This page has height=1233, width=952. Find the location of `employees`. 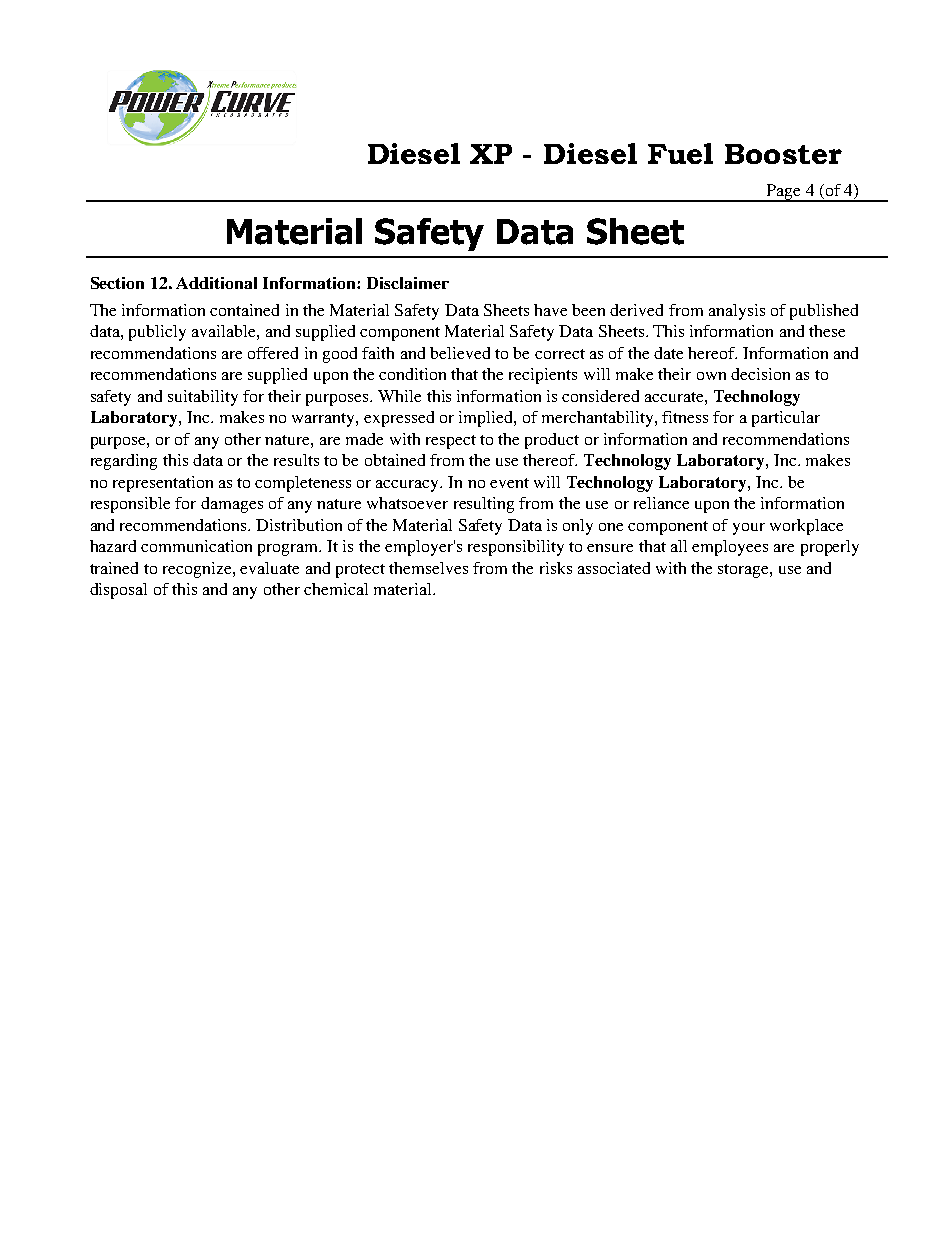

employees is located at coordinates (730, 548).
